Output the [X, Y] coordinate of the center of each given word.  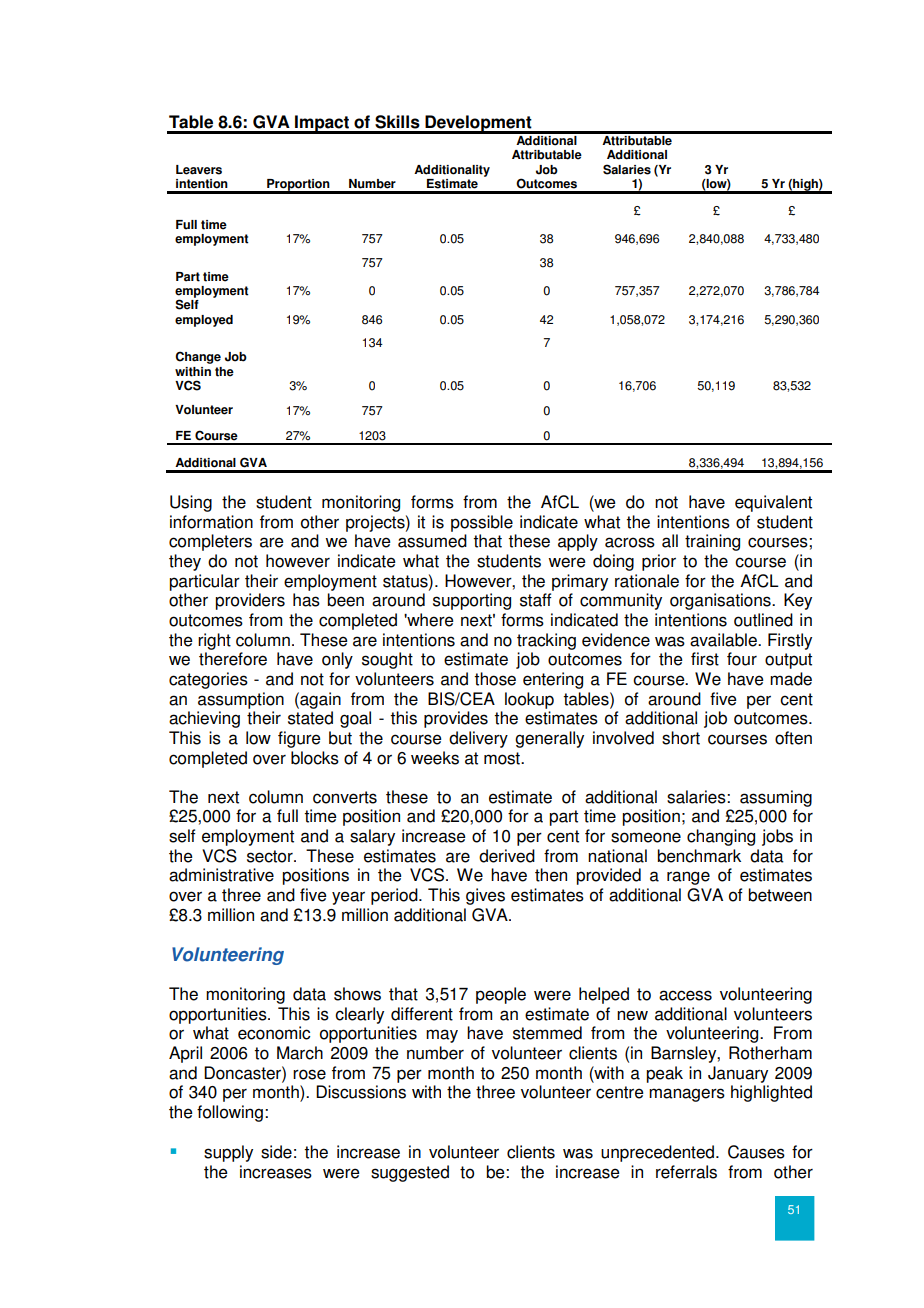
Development [478, 124]
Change [198, 357]
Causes [756, 1152]
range [688, 878]
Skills [397, 122]
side [276, 1152]
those [495, 679]
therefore [233, 659]
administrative [221, 875]
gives [485, 896]
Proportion [298, 186]
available [724, 640]
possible [482, 523]
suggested [410, 1173]
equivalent [773, 503]
